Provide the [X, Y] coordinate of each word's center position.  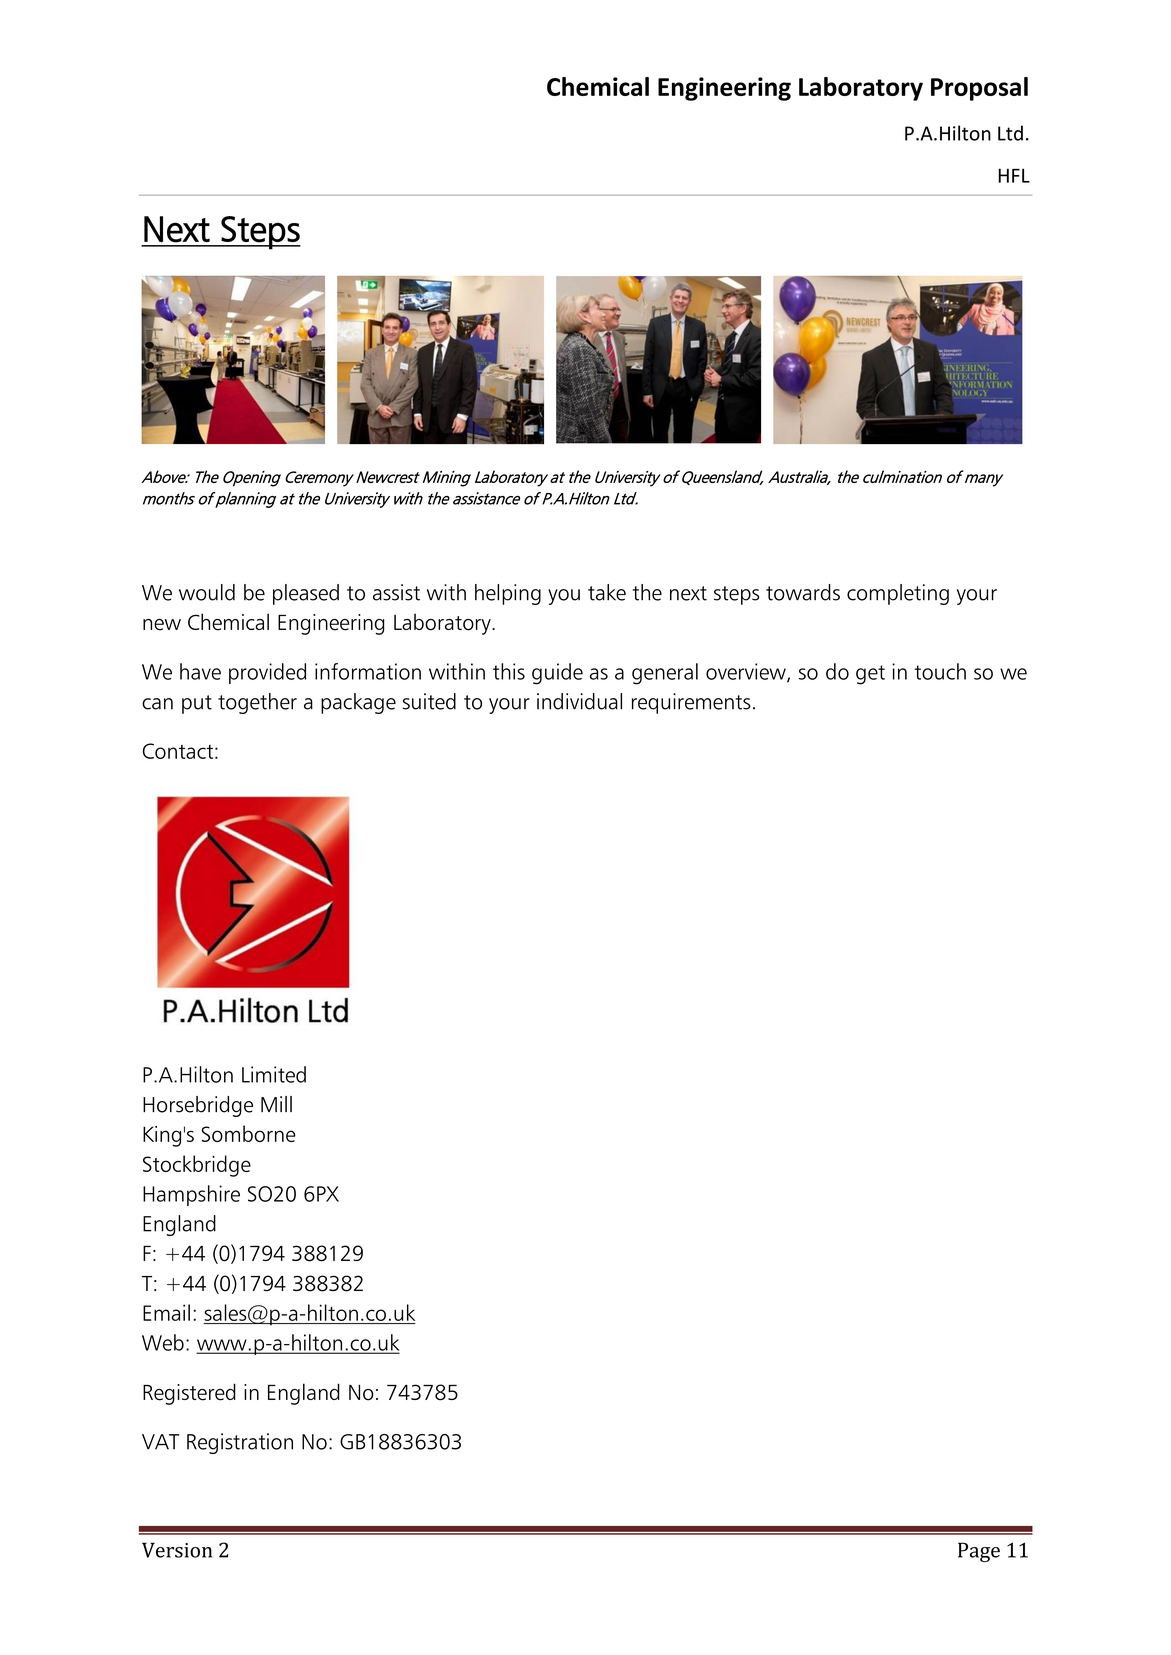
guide [557, 674]
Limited [274, 1074]
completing [898, 594]
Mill [276, 1104]
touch [940, 671]
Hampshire [191, 1195]
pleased [306, 594]
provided [267, 673]
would [207, 592]
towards [803, 592]
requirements [691, 703]
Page [979, 1552]
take [607, 592]
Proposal [979, 89]
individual [579, 701]
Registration [240, 1443]
